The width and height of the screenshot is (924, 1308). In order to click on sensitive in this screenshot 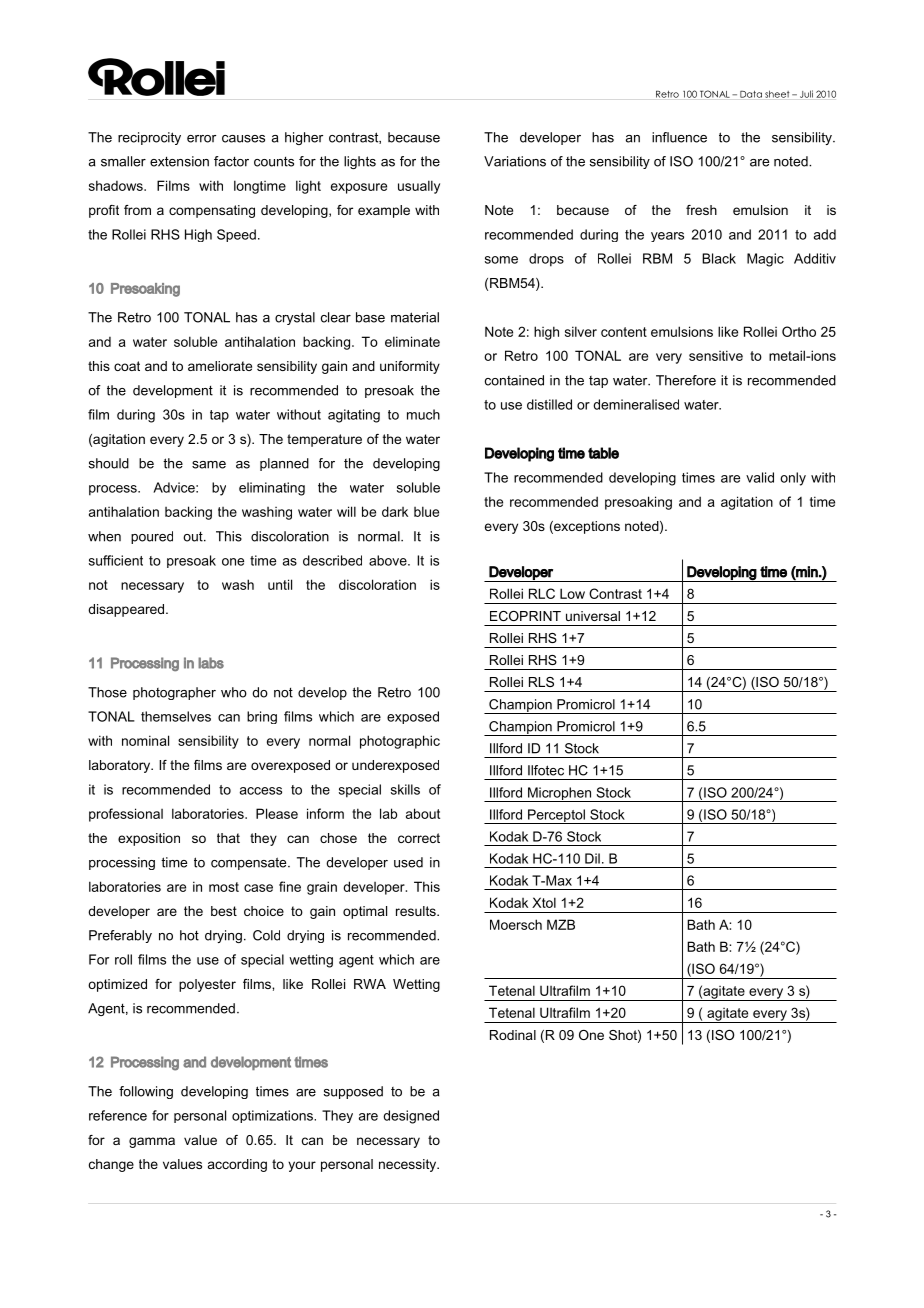, I will do `click(716, 355)`.
